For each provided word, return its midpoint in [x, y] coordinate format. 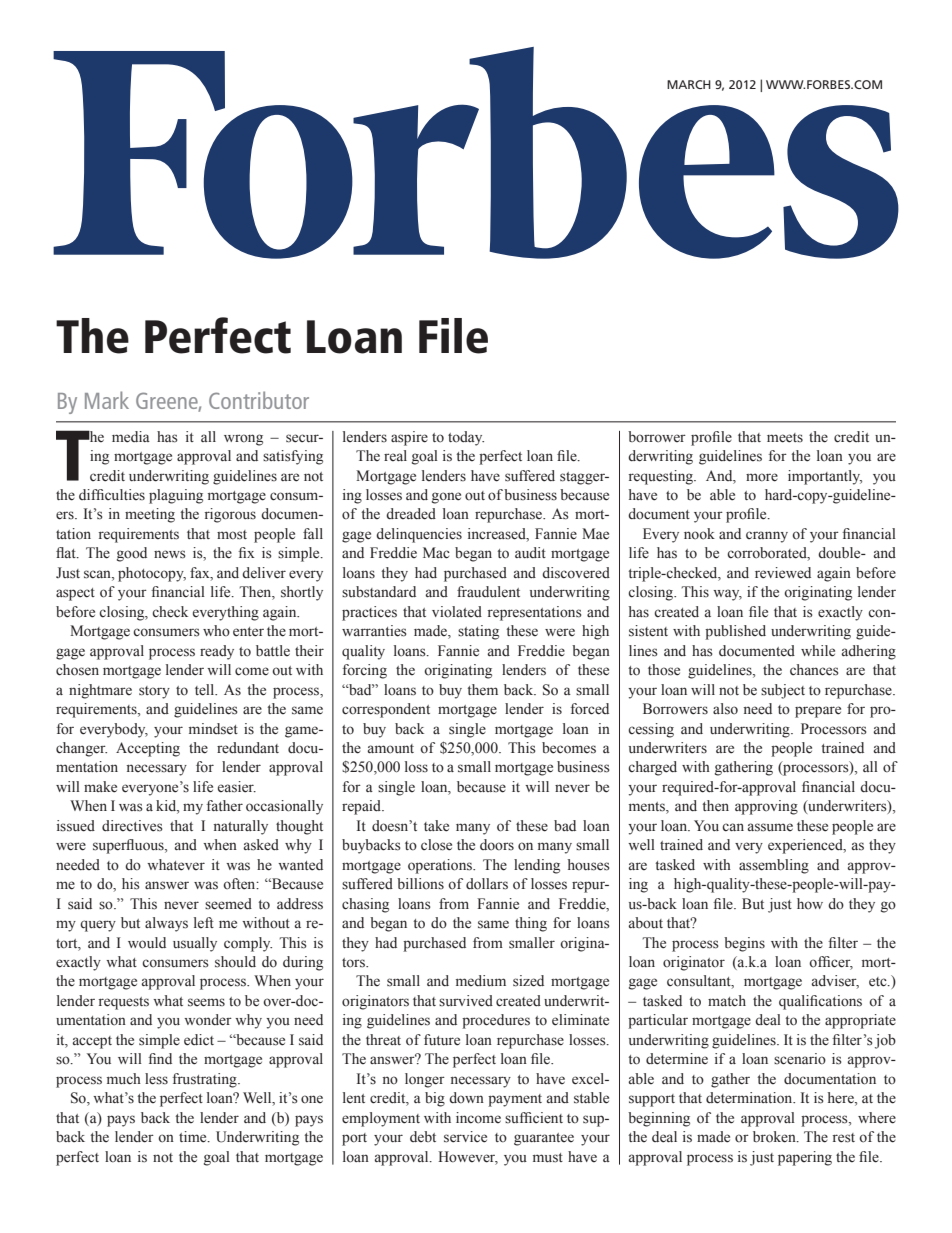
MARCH [689, 84]
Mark [107, 400]
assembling [774, 866]
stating [478, 632]
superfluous [129, 846]
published [735, 632]
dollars [487, 884]
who [216, 631]
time [194, 1137]
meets [785, 438]
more [762, 477]
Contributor [259, 400]
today [466, 438]
